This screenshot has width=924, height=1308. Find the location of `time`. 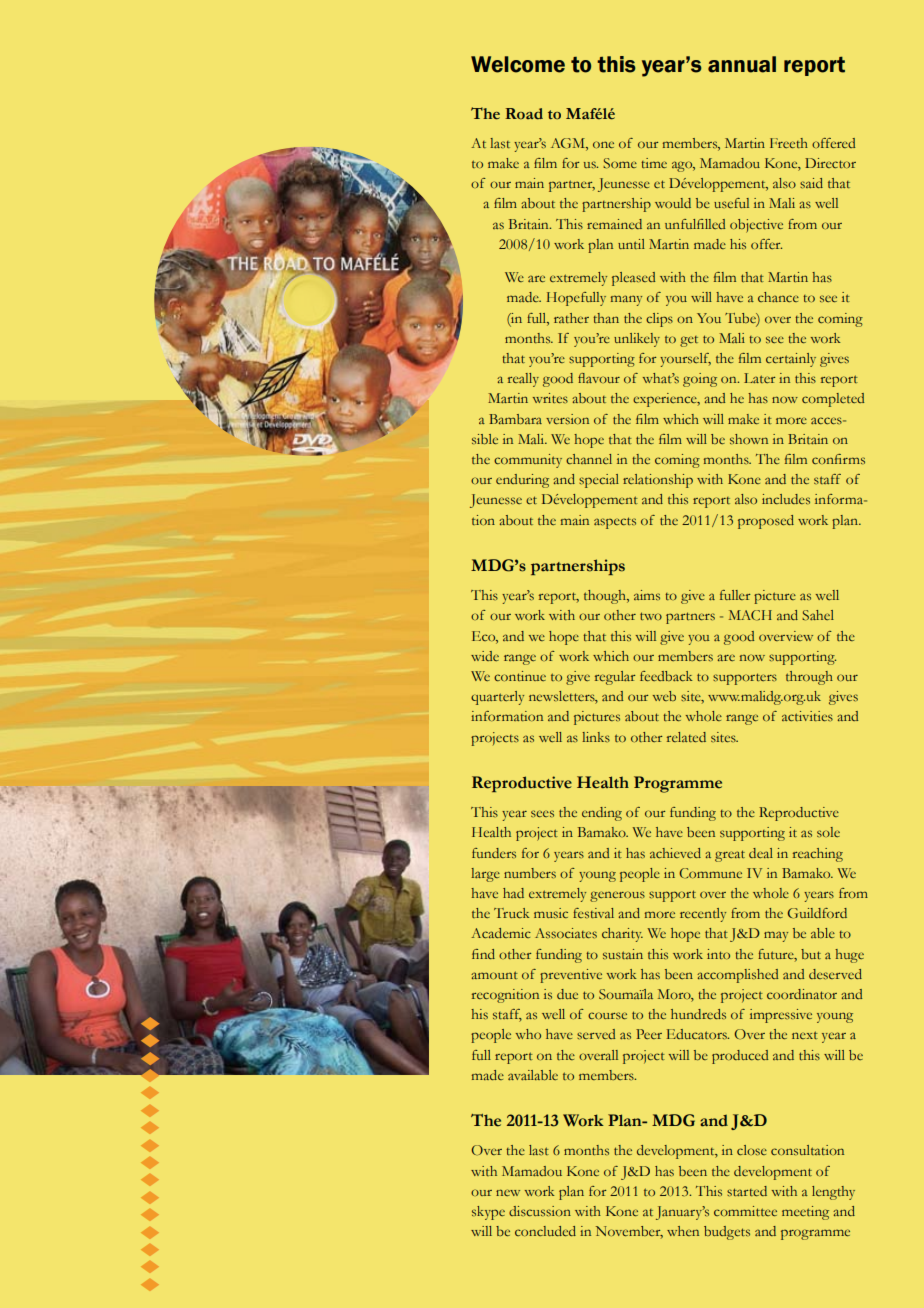

time is located at coordinates (654, 163).
